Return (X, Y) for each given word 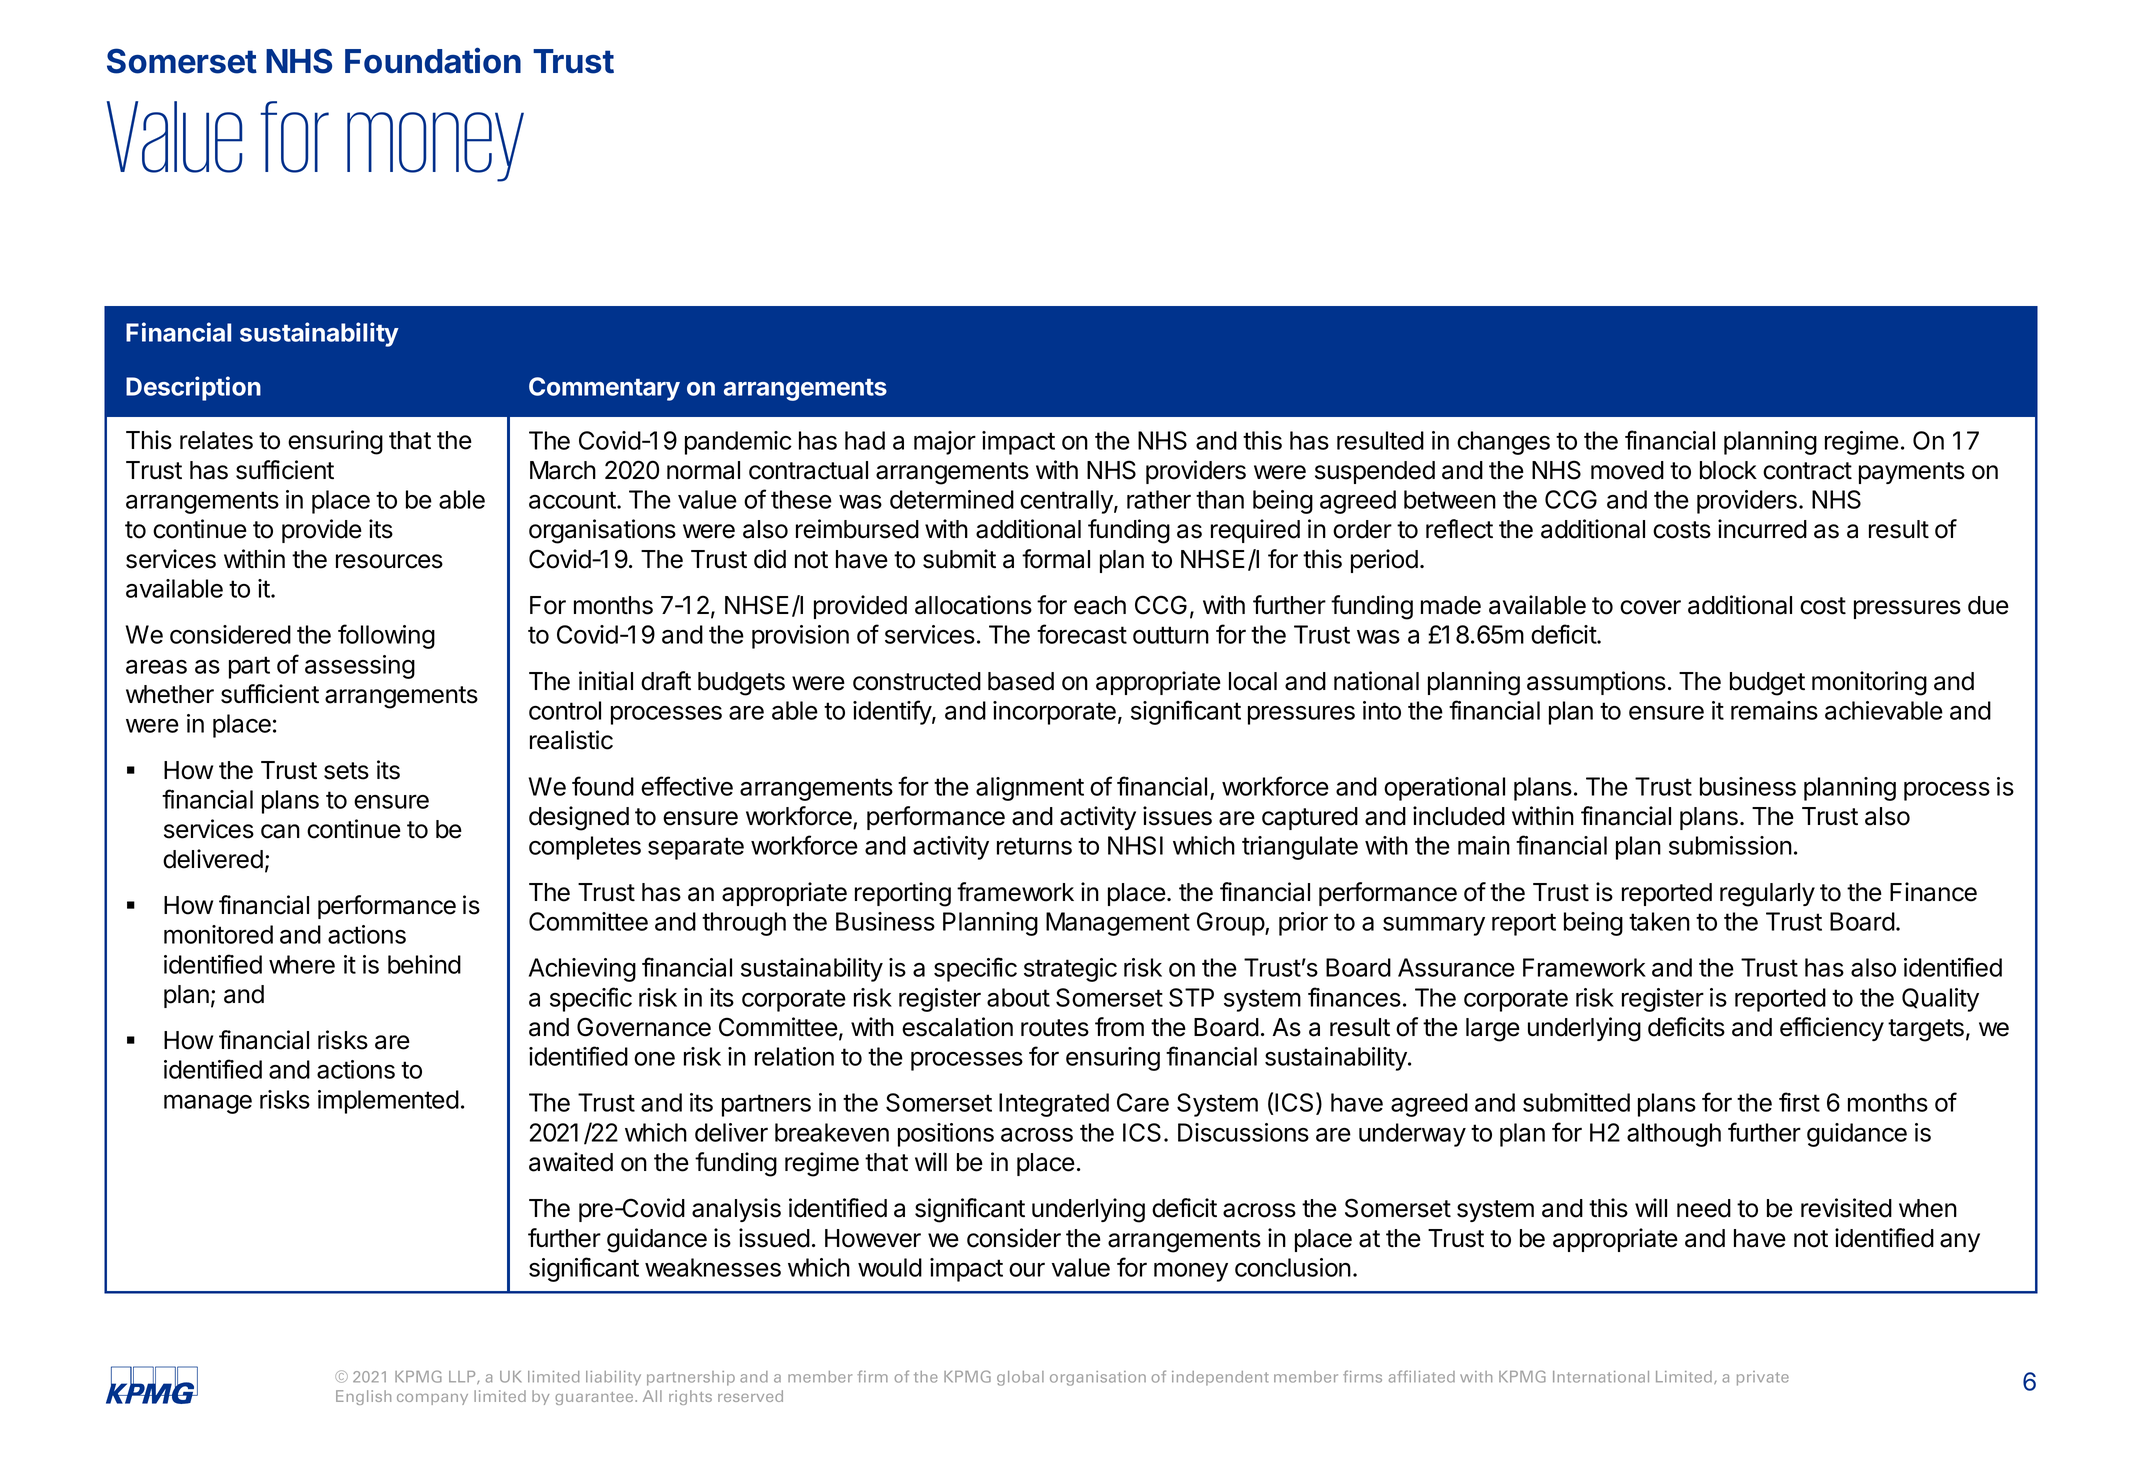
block (1728, 470)
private (1763, 1378)
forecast (1082, 634)
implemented (388, 1102)
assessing (360, 667)
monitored (218, 934)
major (945, 443)
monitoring (1869, 683)
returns (1034, 846)
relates (216, 440)
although (1674, 1135)
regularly (1767, 895)
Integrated (1054, 1105)
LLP (463, 1377)
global (1020, 1378)
